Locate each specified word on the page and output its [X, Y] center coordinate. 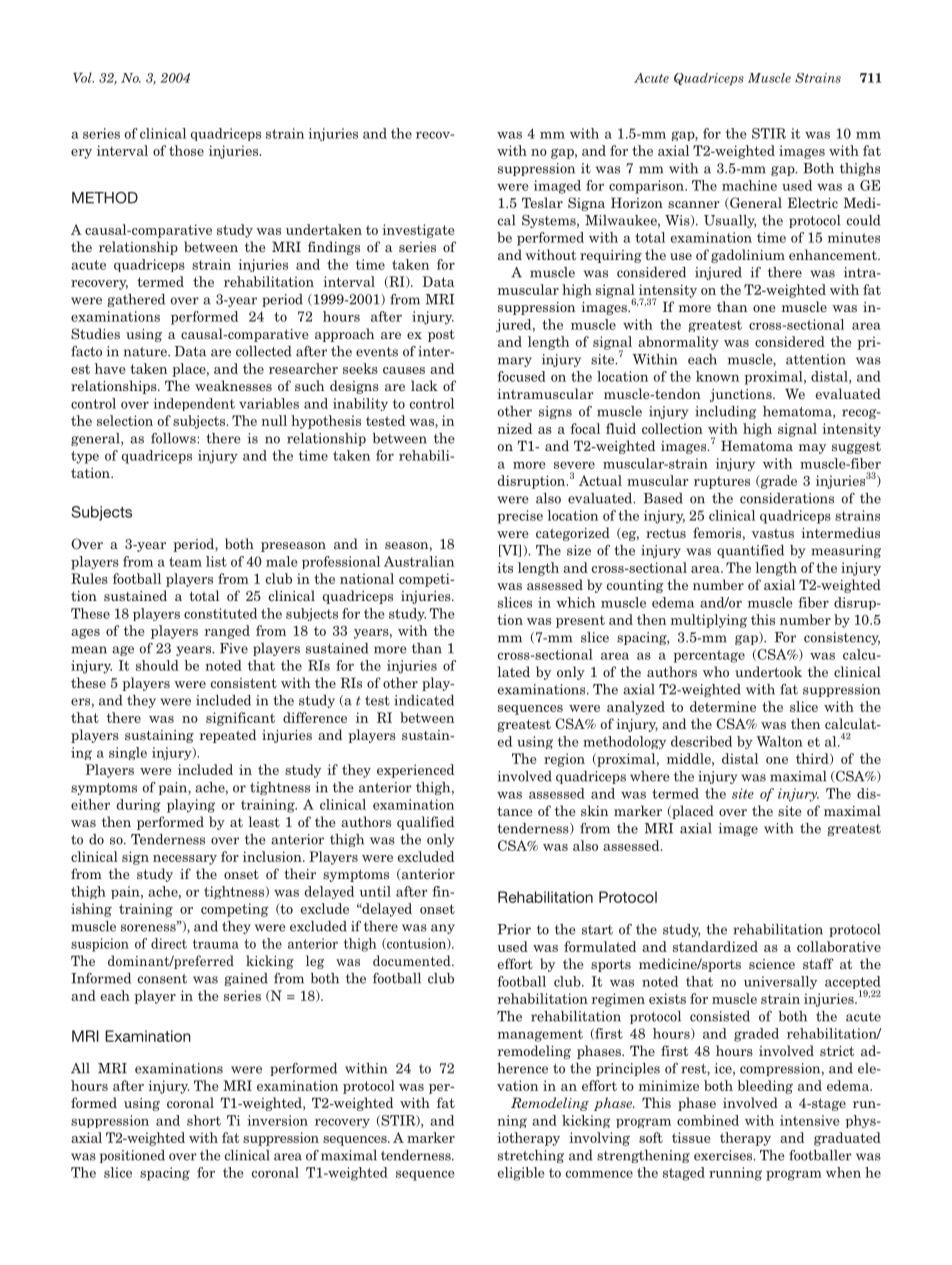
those [186, 150]
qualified [425, 823]
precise [520, 517]
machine [749, 185]
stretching [531, 1156]
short [204, 1120]
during [138, 806]
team [185, 562]
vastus [773, 533]
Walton [779, 741]
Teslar [542, 202]
